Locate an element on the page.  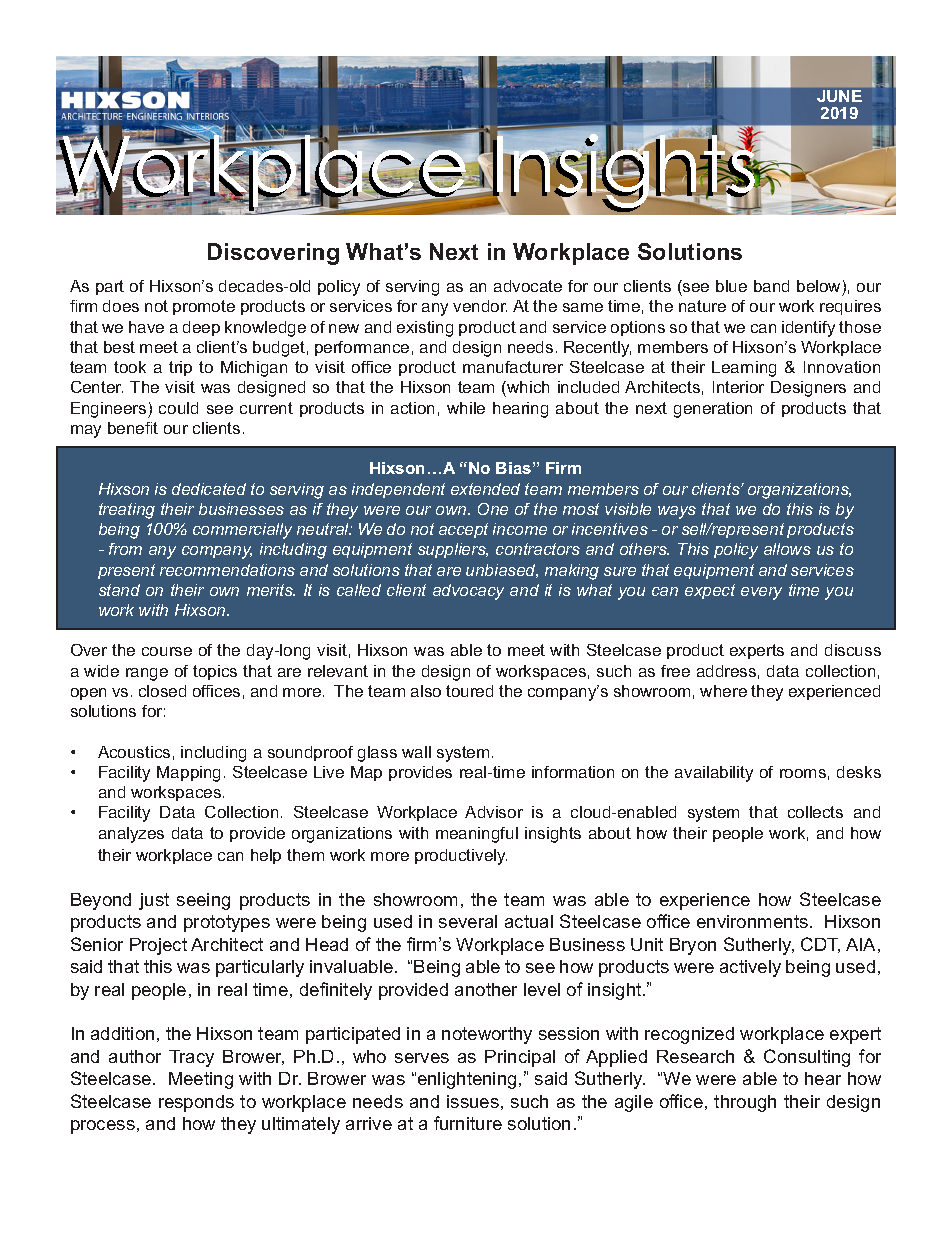
advocate is located at coordinates (528, 286).
